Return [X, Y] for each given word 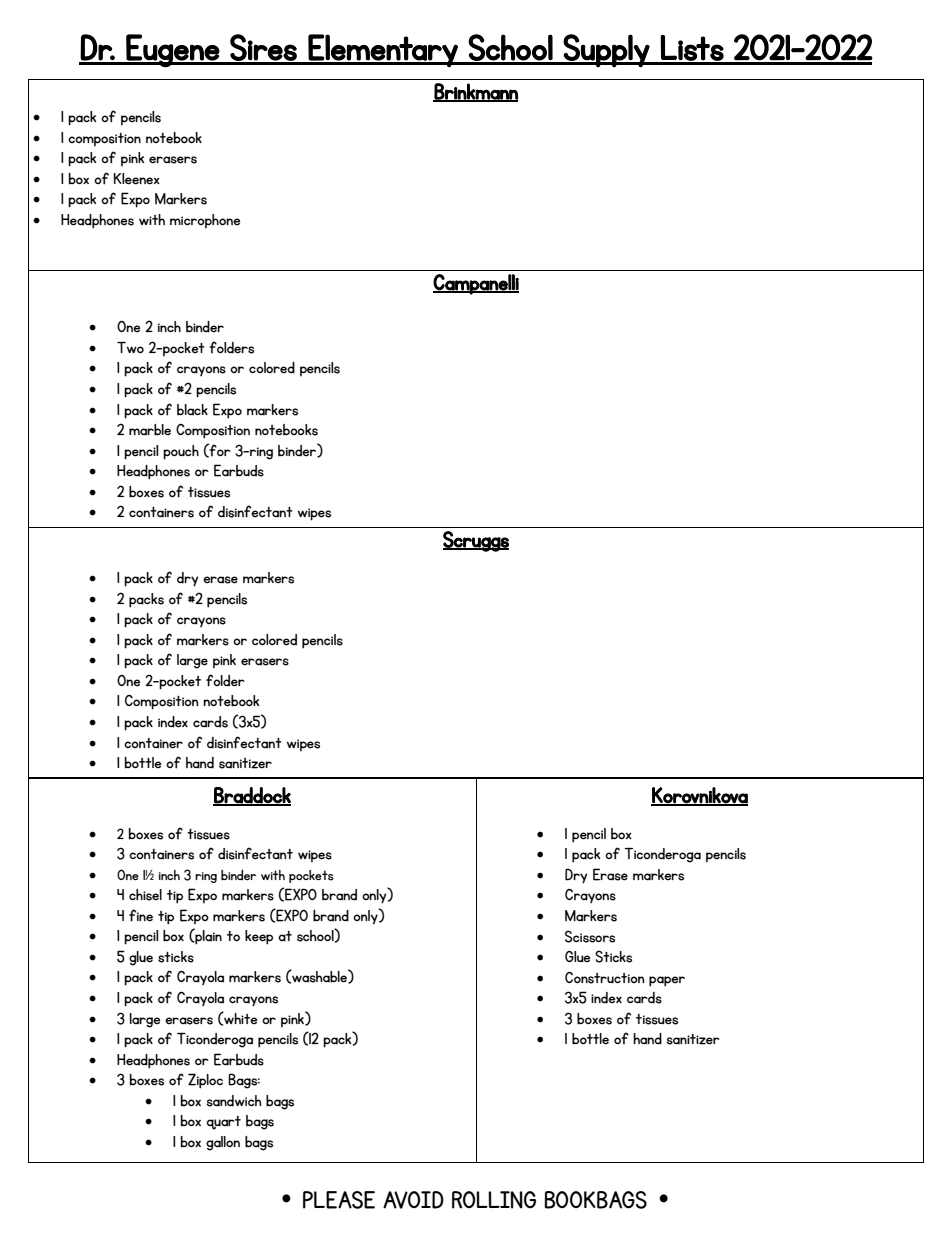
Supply [607, 51]
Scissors [590, 936]
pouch [181, 452]
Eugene [172, 50]
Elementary [383, 51]
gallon [223, 1143]
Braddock [252, 796]
